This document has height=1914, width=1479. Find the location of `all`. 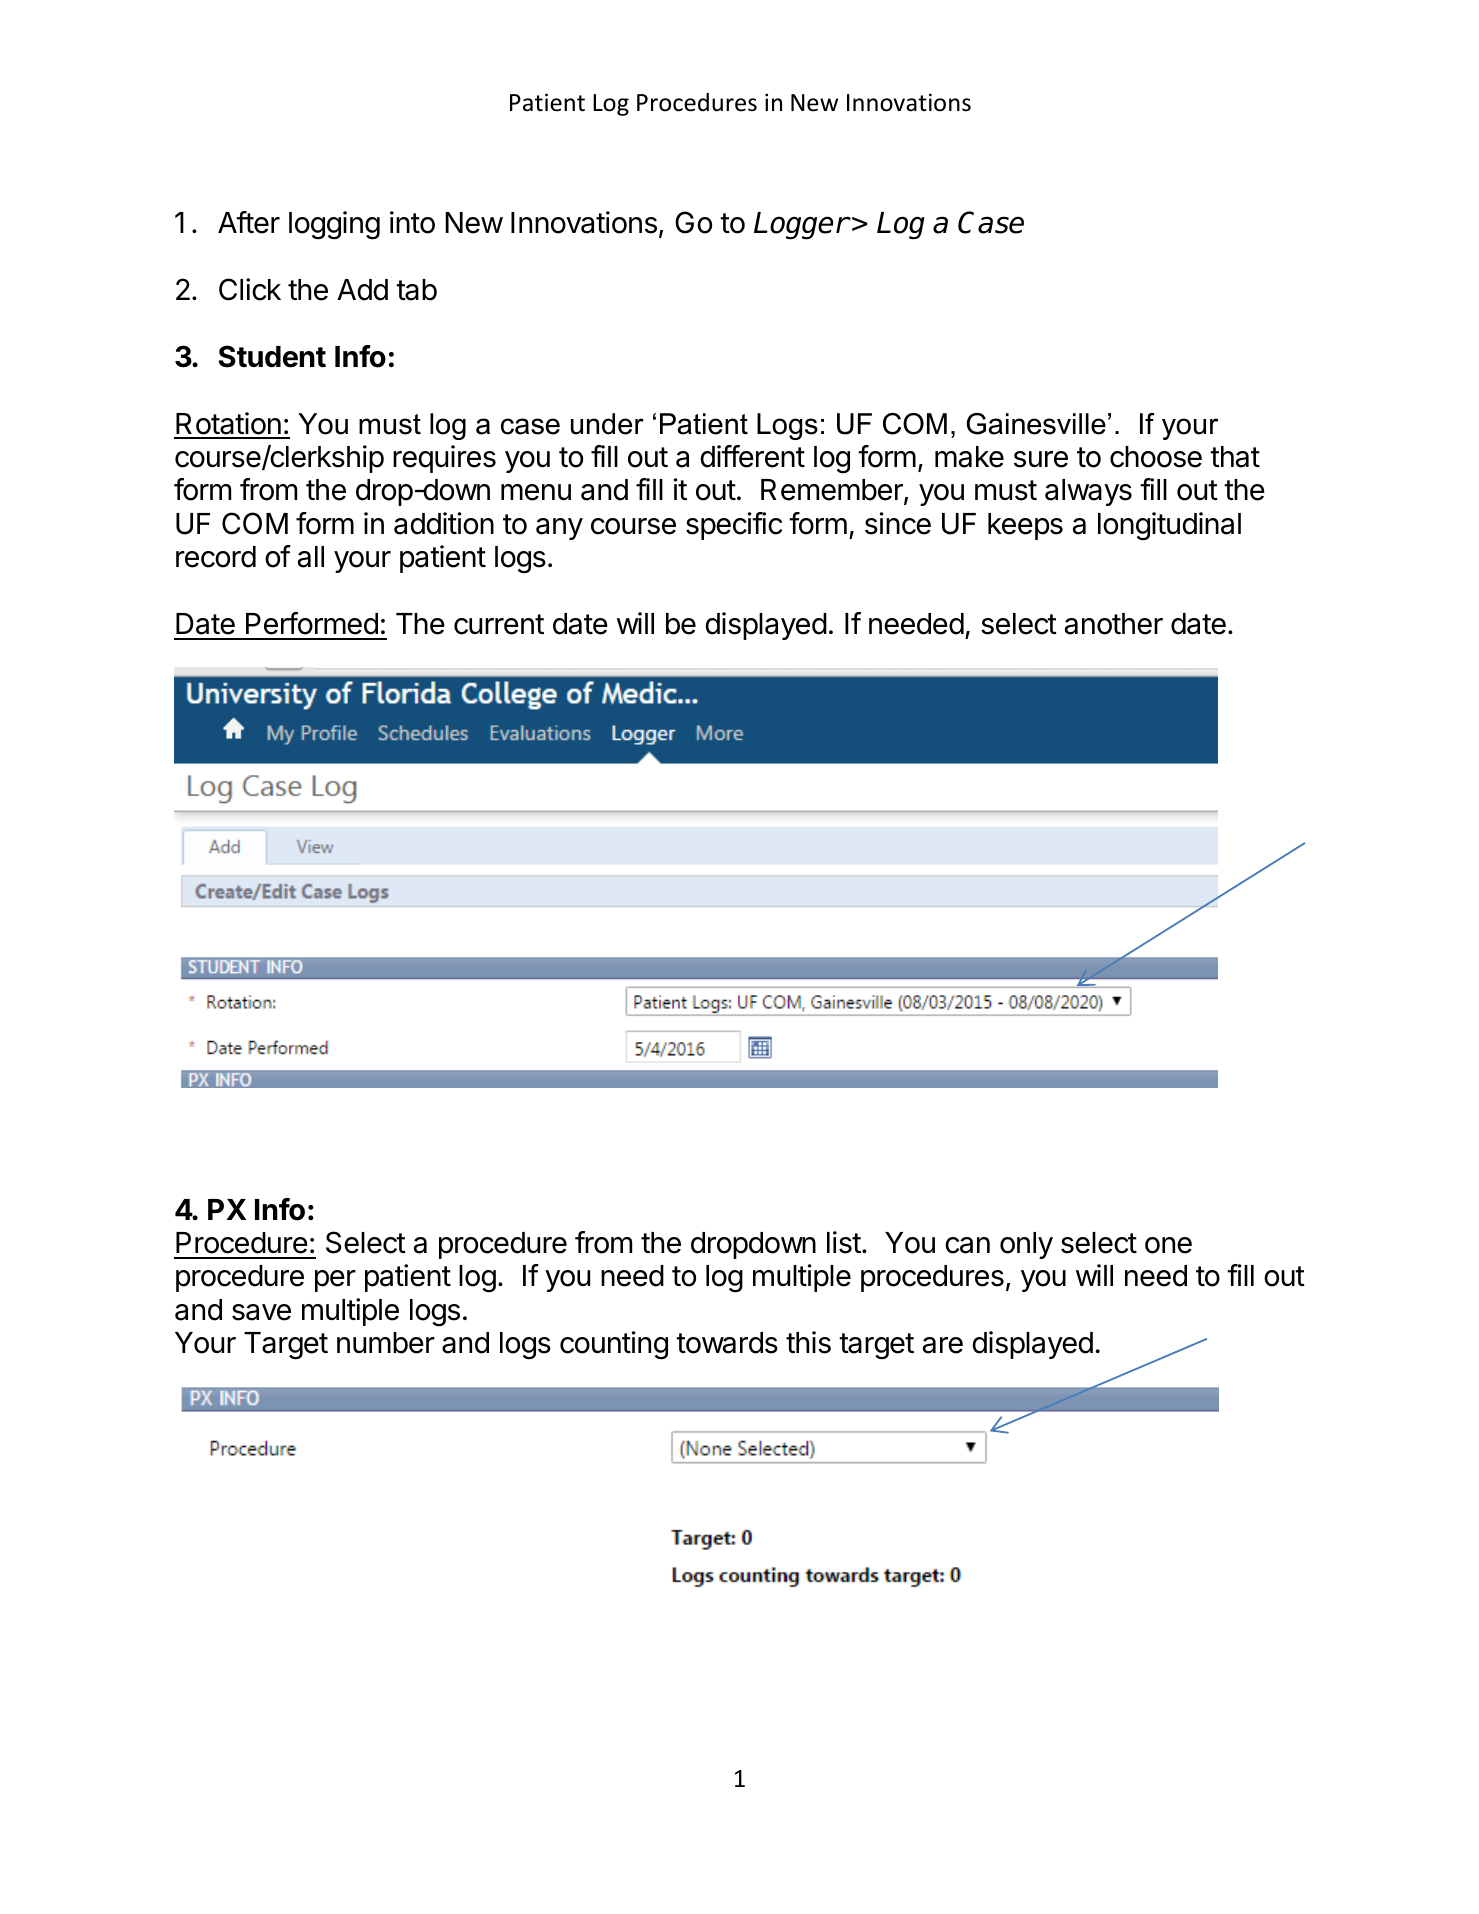

all is located at coordinates (311, 557).
